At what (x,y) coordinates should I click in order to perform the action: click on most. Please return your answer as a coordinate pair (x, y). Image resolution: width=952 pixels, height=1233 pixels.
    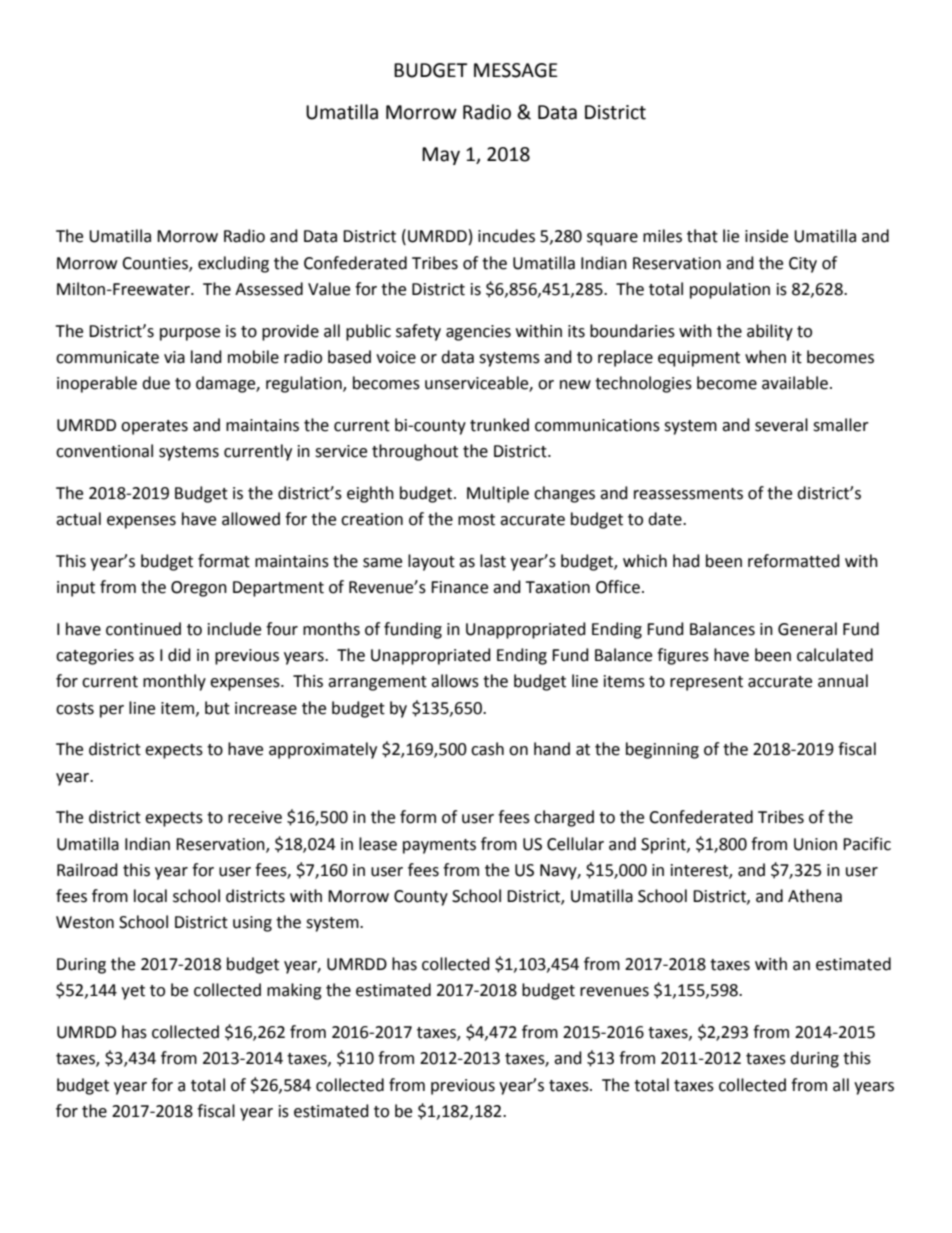
    Looking at the image, I should click on (476, 520).
